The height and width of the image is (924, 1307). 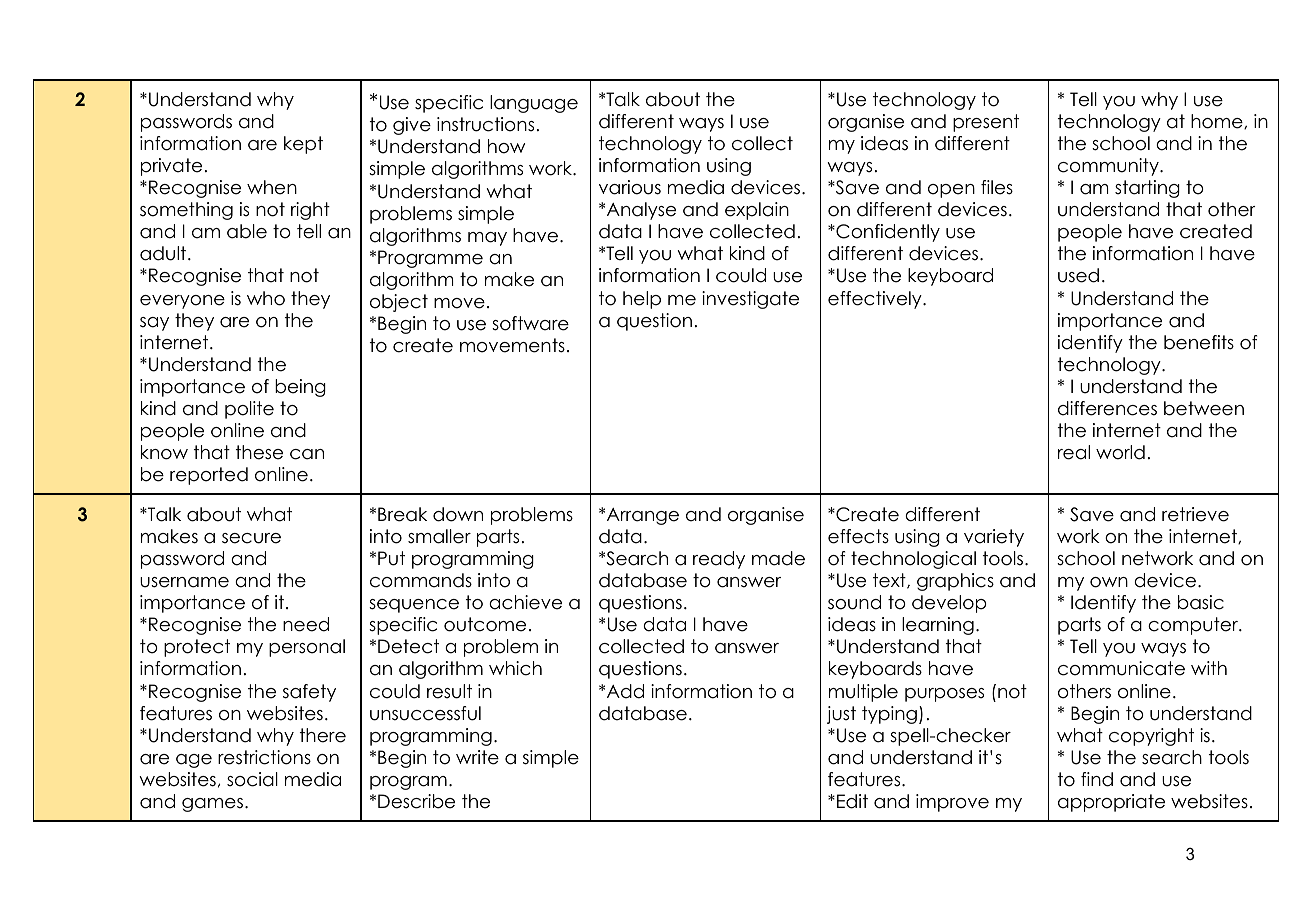 What do you see at coordinates (300, 388) in the image?
I see `being` at bounding box center [300, 388].
